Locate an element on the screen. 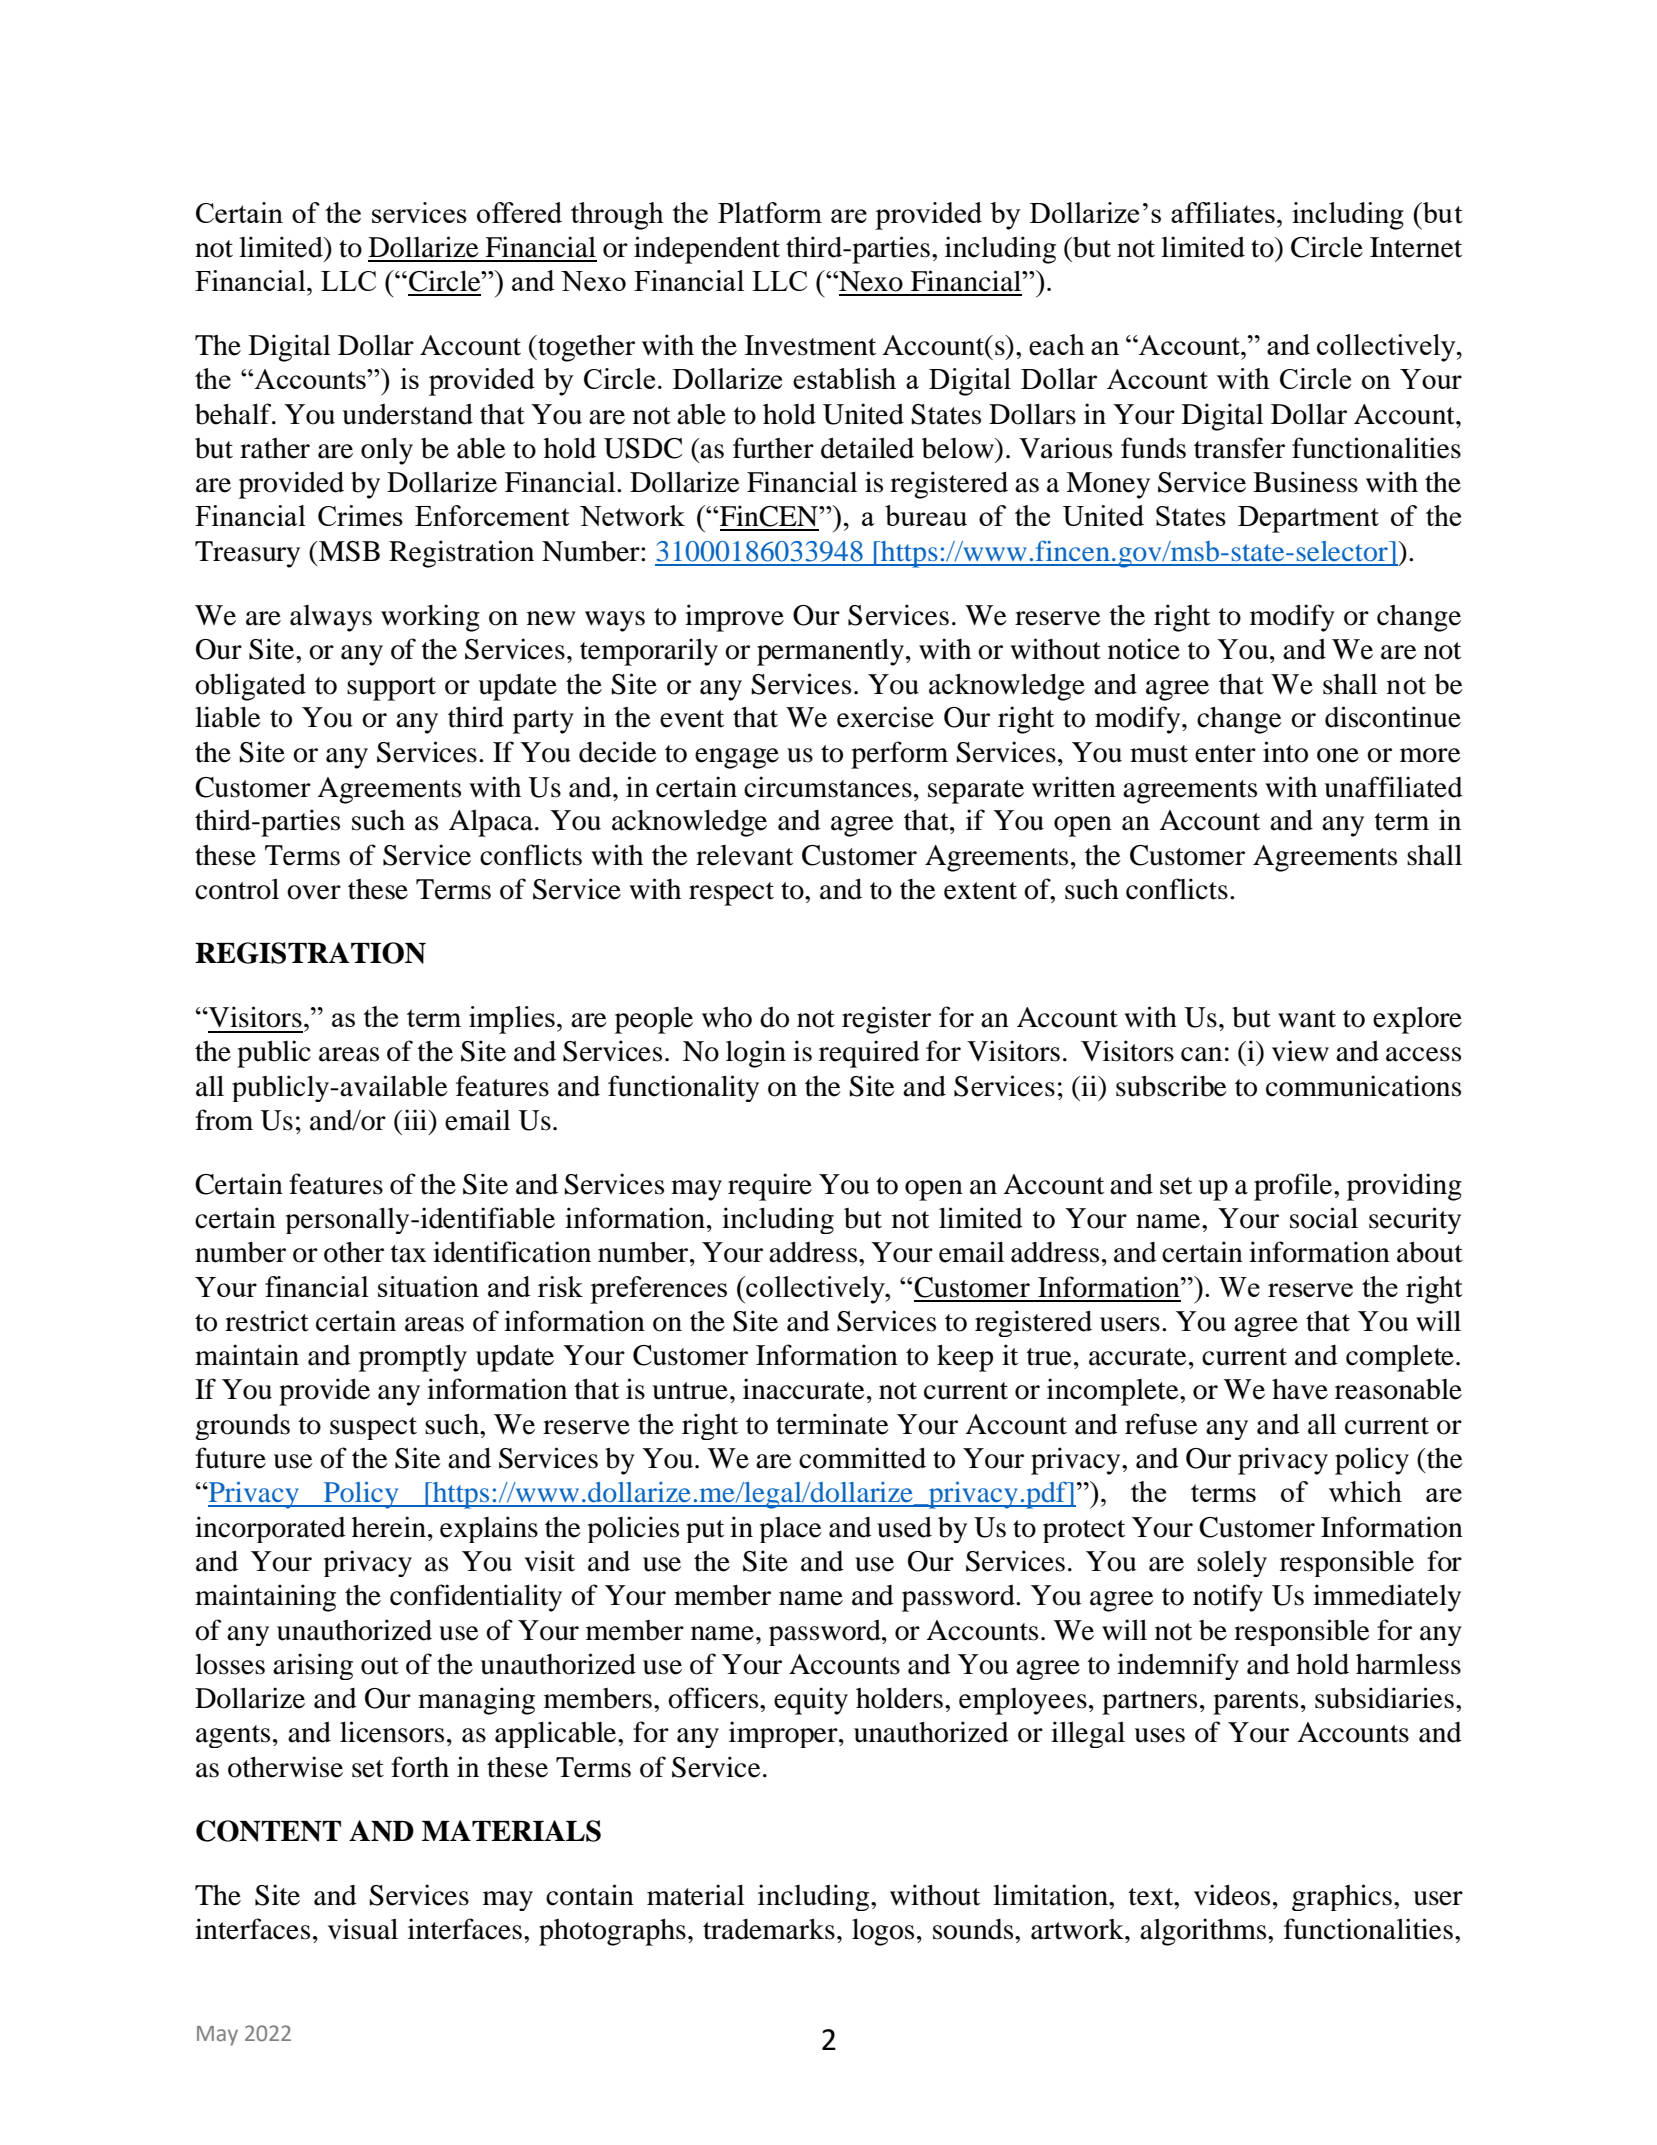 The height and width of the screenshot is (2145, 1657). have is located at coordinates (1300, 1389).
